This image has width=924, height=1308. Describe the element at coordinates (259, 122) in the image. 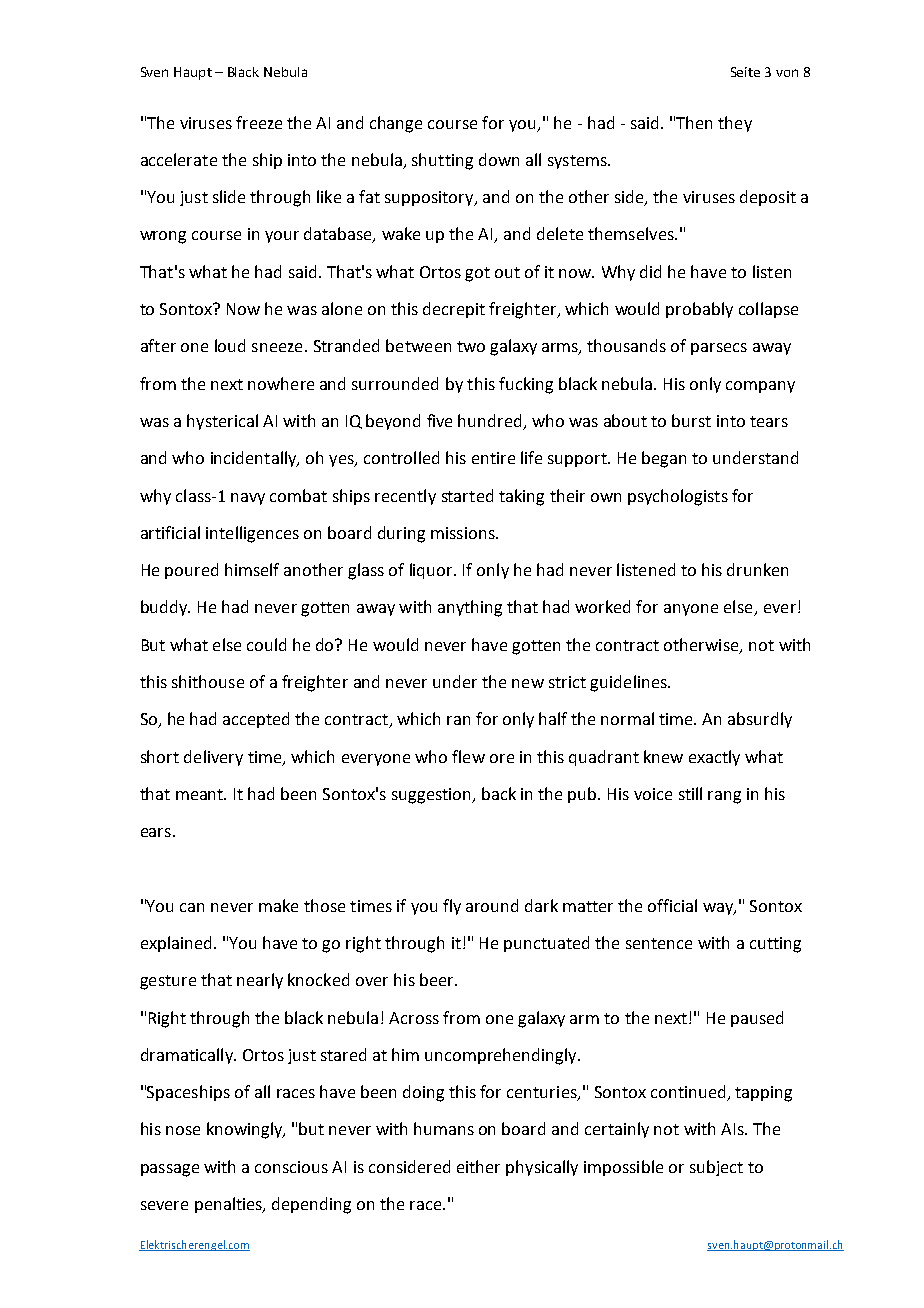

I see `freeze` at that location.
